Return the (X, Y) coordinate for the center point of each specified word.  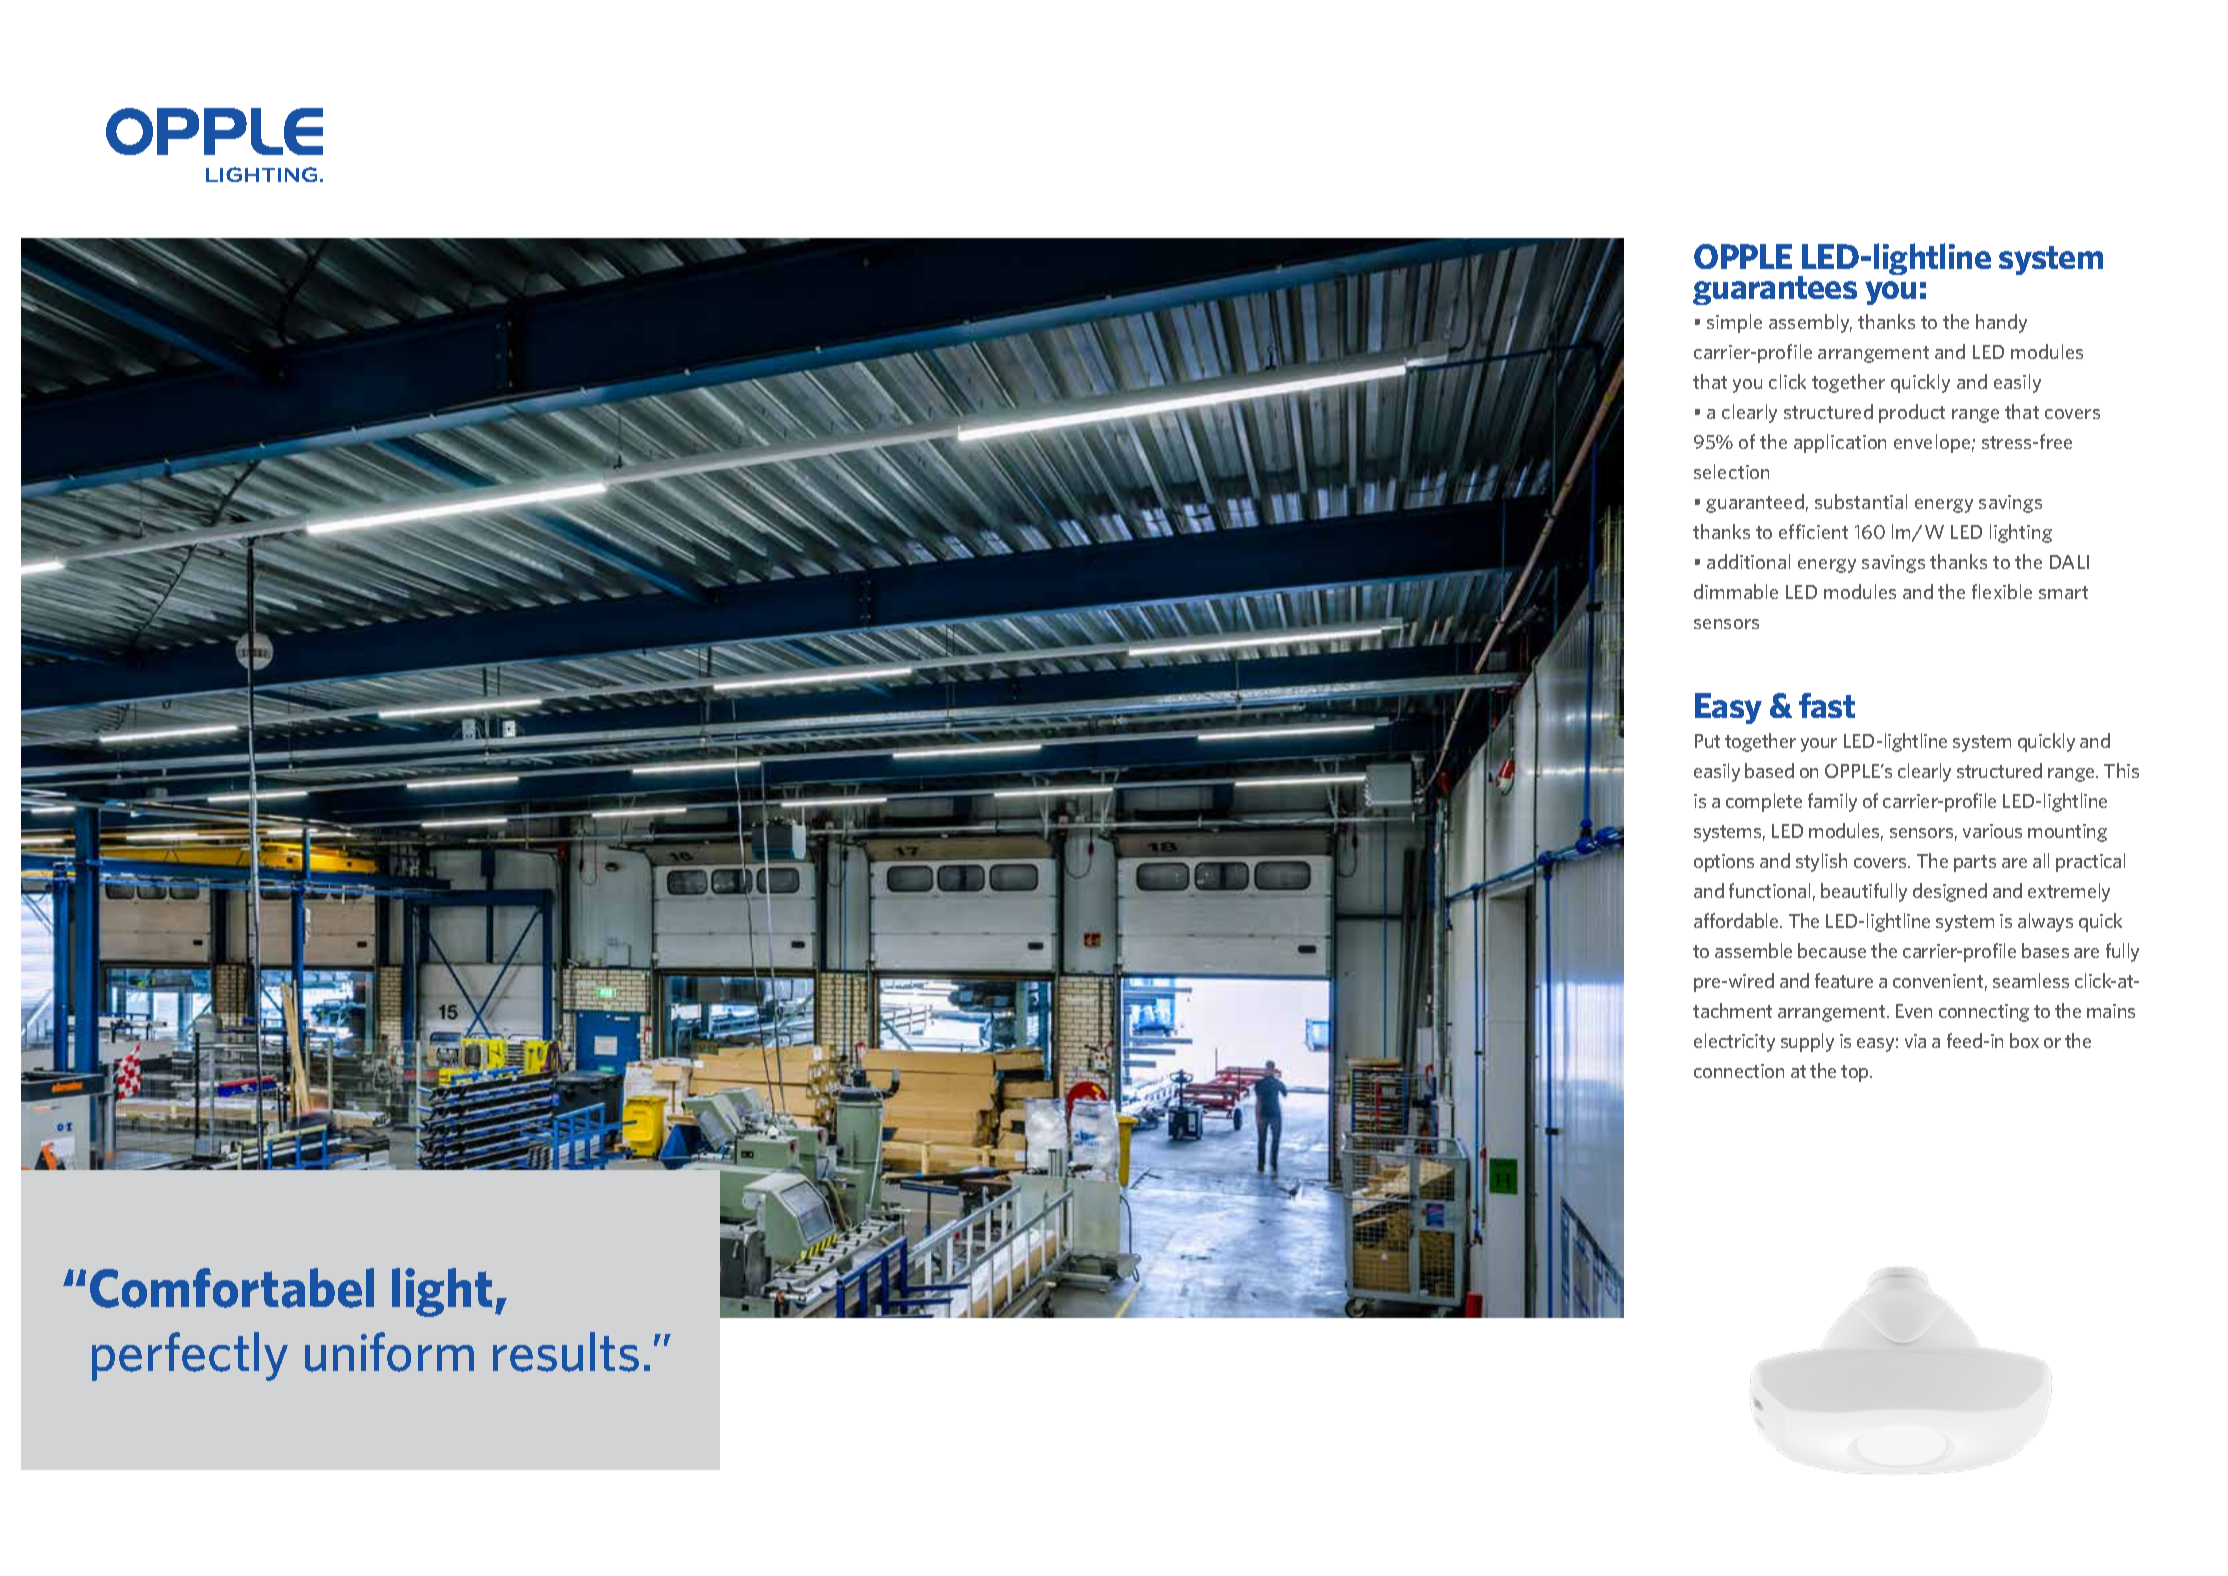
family (1832, 802)
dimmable (1736, 591)
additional (1748, 561)
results (566, 1352)
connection (1739, 1071)
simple (1734, 323)
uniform (389, 1352)
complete (1764, 802)
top (1856, 1073)
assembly (1810, 323)
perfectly (190, 1356)
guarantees (1775, 290)
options (1724, 863)
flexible (2002, 591)
